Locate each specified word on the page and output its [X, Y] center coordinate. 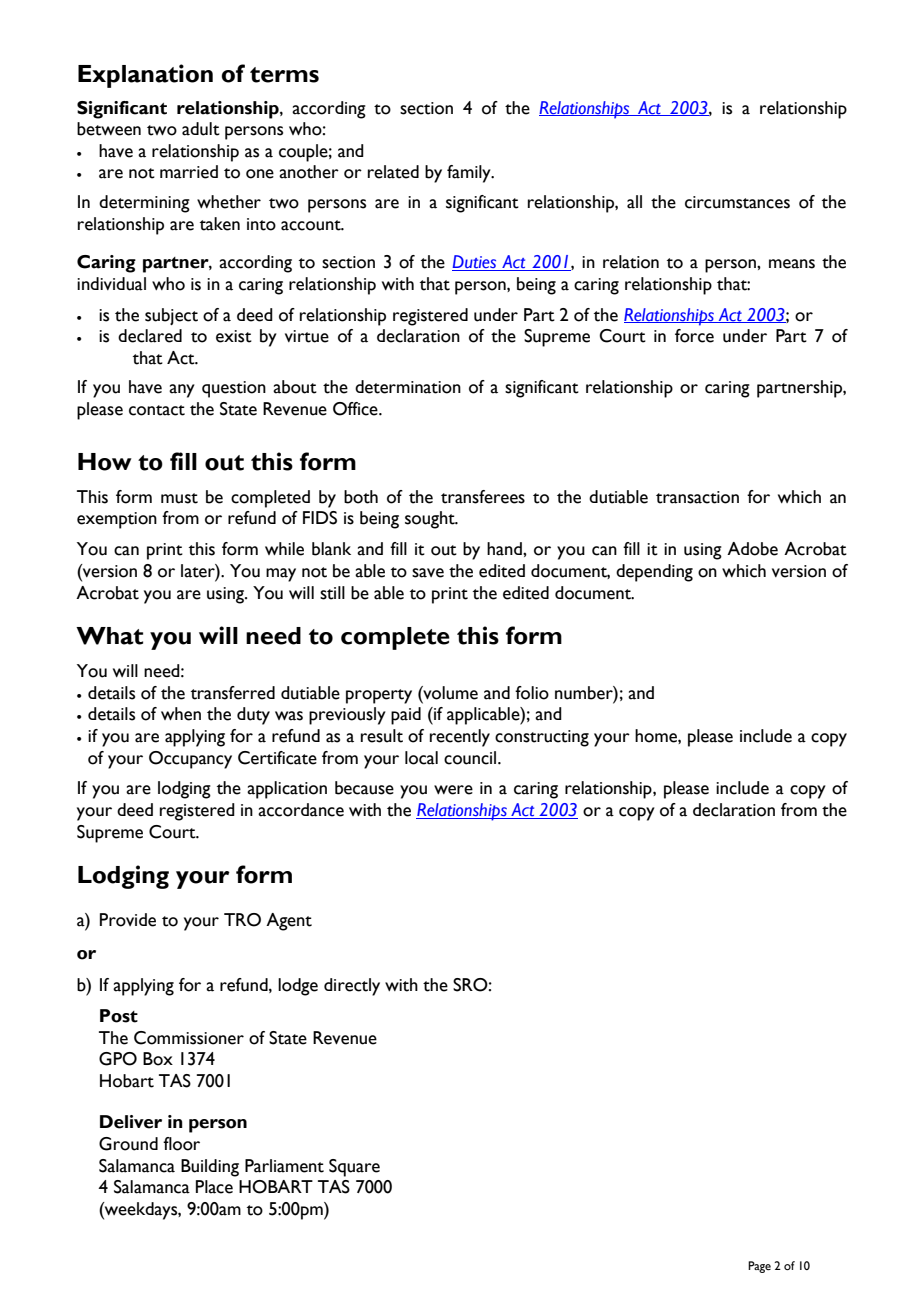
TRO [242, 920]
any [182, 391]
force [694, 336]
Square [354, 1168]
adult [201, 129]
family [470, 174]
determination [408, 387]
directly [352, 987]
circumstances [737, 202]
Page [759, 1267]
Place [214, 1187]
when [181, 714]
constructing [542, 738]
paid [406, 716]
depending [654, 573]
